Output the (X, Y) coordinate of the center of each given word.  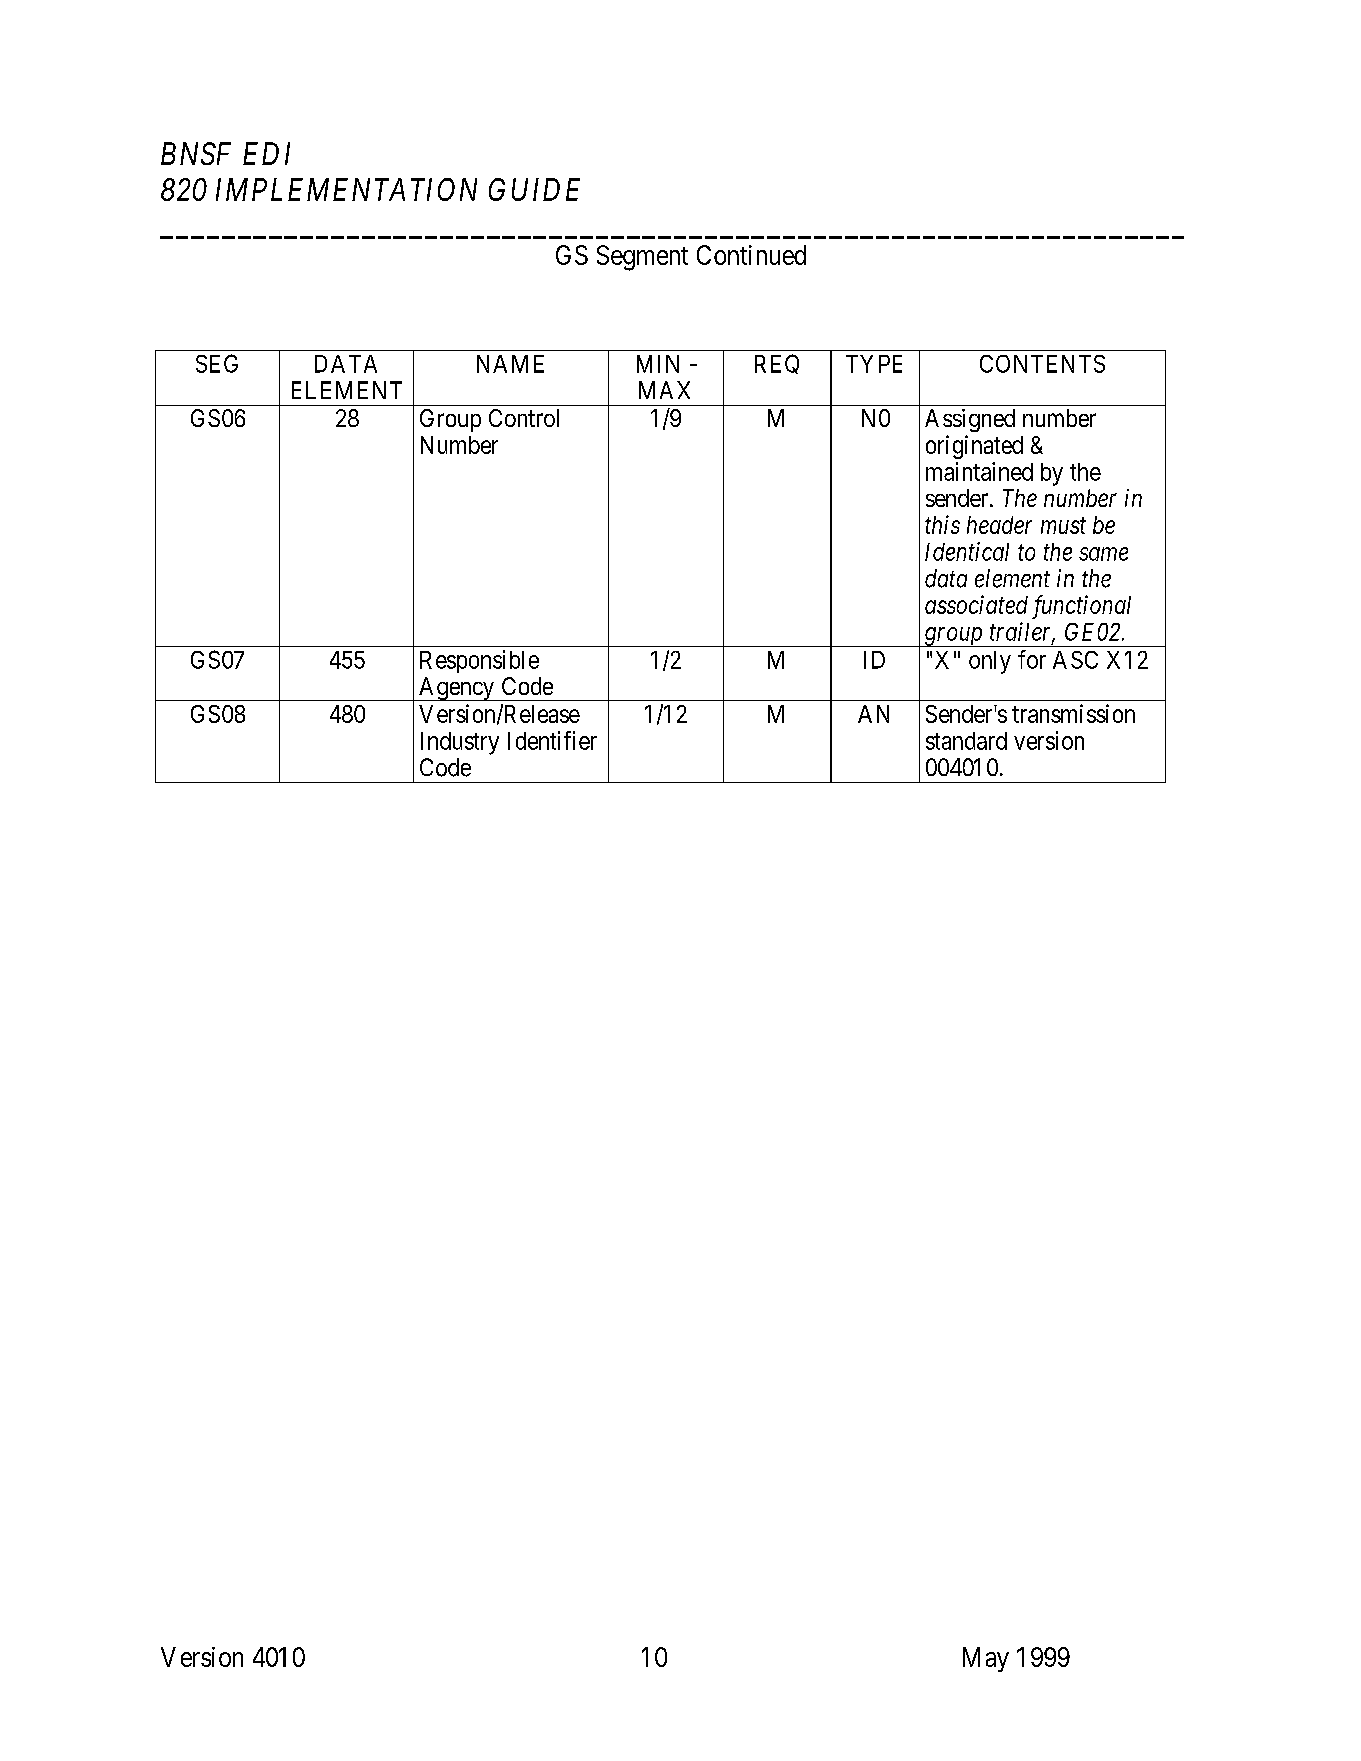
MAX (664, 390)
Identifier (552, 740)
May (986, 1659)
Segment (642, 258)
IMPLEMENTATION (346, 189)
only (990, 662)
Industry (460, 743)
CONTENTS (1042, 364)
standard (966, 741)
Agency (457, 689)
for (1032, 659)
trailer (1022, 632)
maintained (979, 471)
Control (524, 418)
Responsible (479, 661)
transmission (1073, 713)
